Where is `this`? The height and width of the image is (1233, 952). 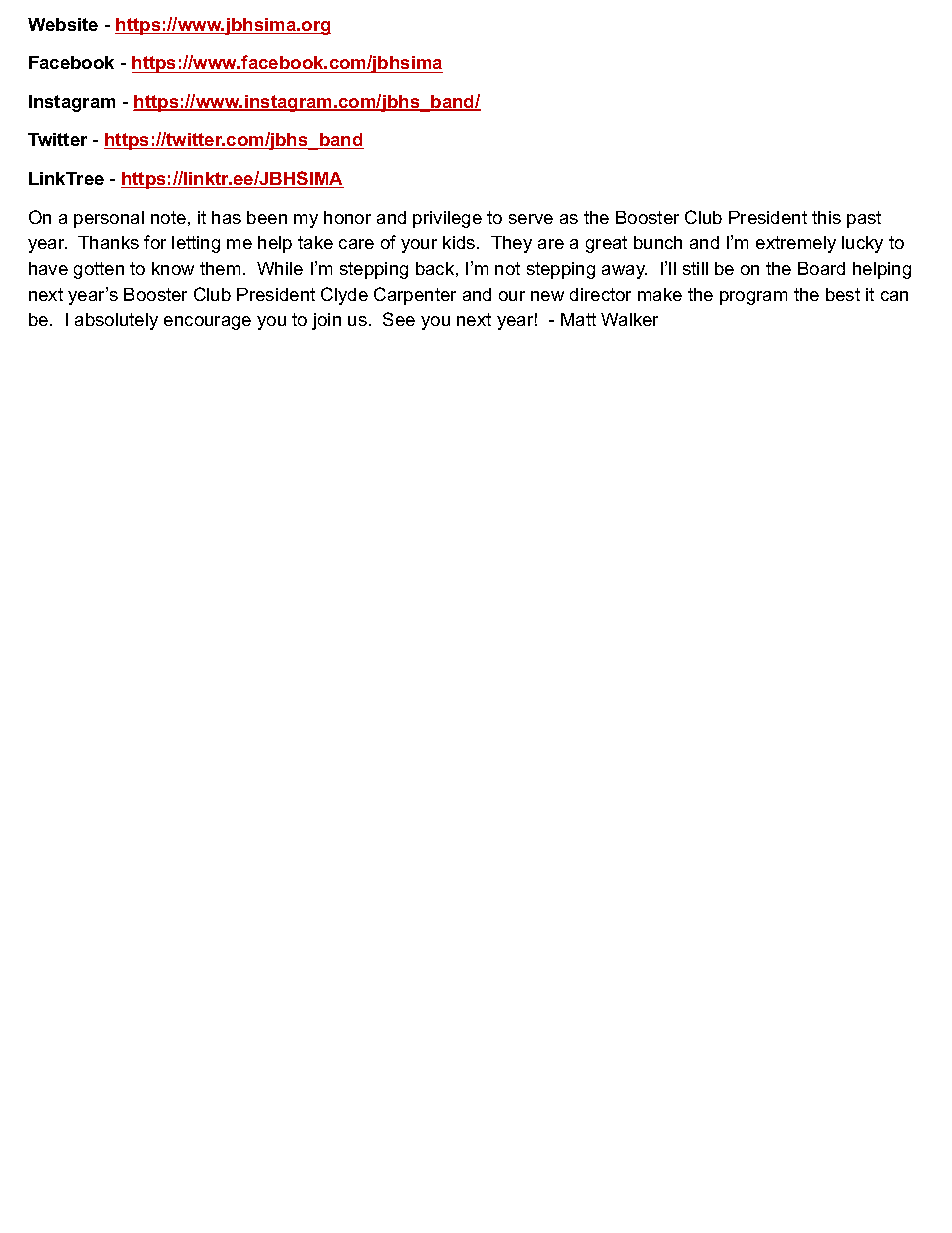 this is located at coordinates (826, 217).
